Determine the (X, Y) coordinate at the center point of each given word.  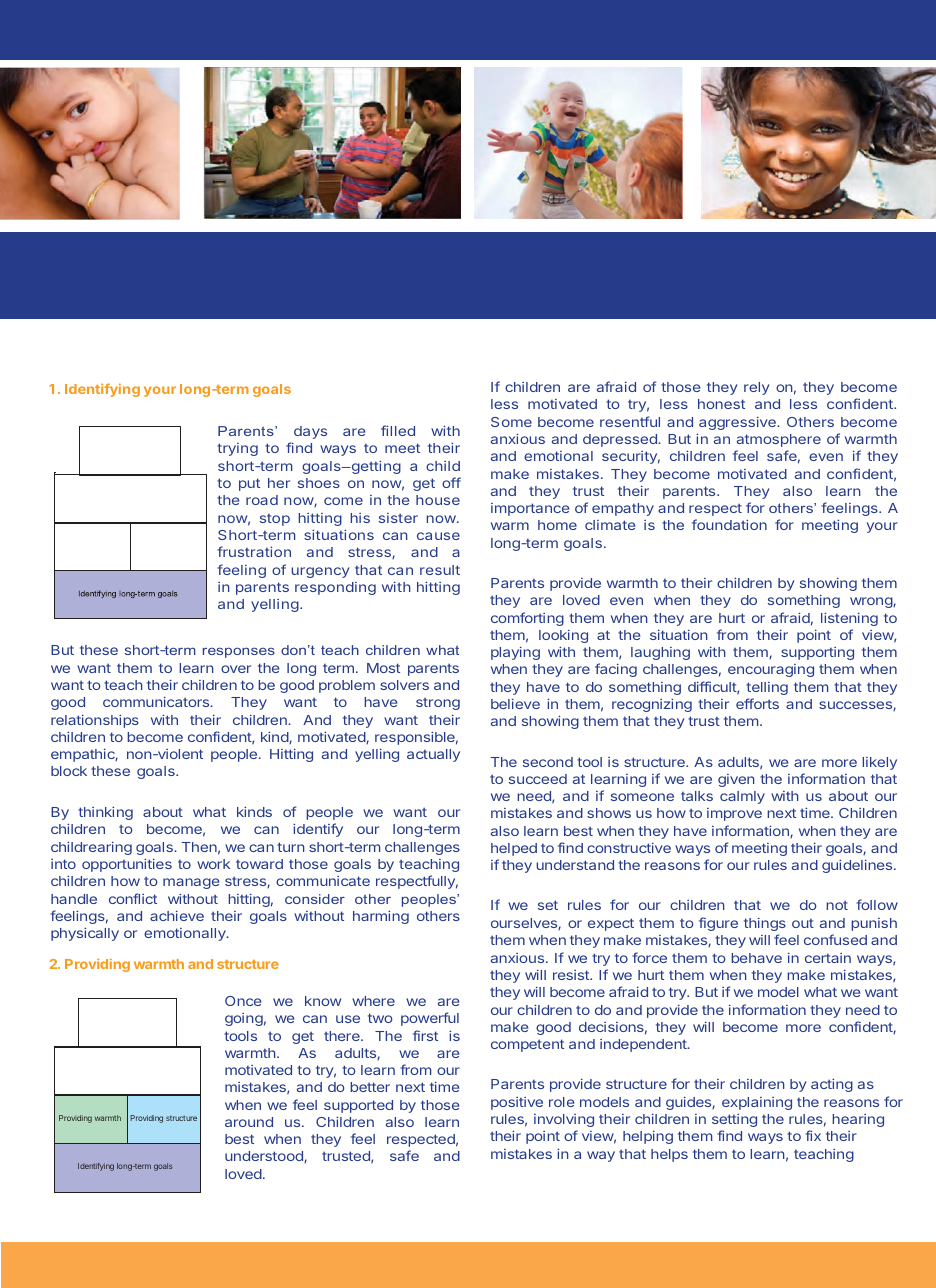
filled (398, 430)
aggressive (738, 423)
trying (237, 449)
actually (433, 755)
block (69, 771)
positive (517, 1103)
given (736, 780)
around (249, 1122)
